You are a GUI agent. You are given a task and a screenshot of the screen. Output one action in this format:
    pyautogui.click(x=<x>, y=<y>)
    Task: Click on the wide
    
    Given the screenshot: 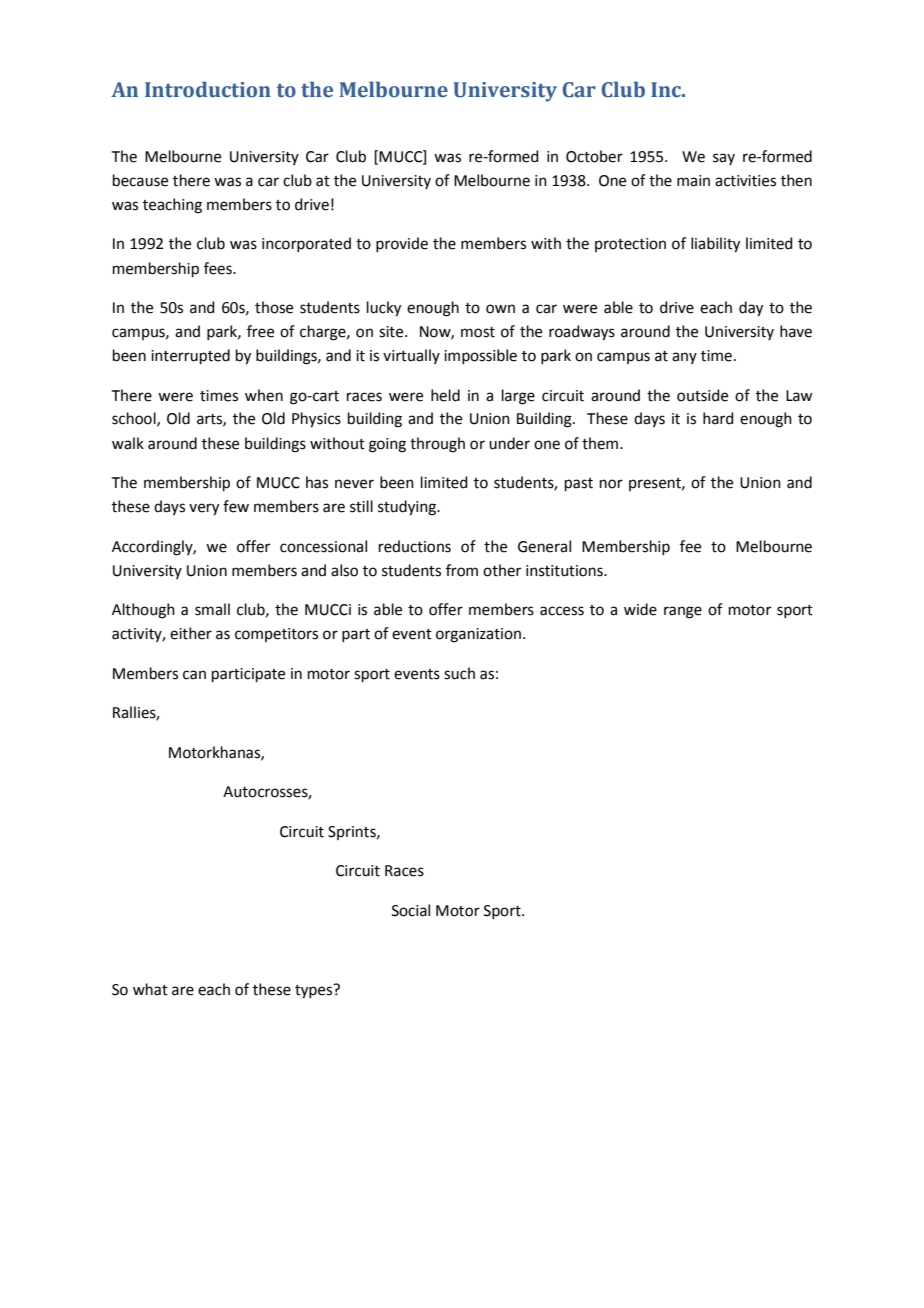 What is the action you would take?
    pyautogui.click(x=640, y=609)
